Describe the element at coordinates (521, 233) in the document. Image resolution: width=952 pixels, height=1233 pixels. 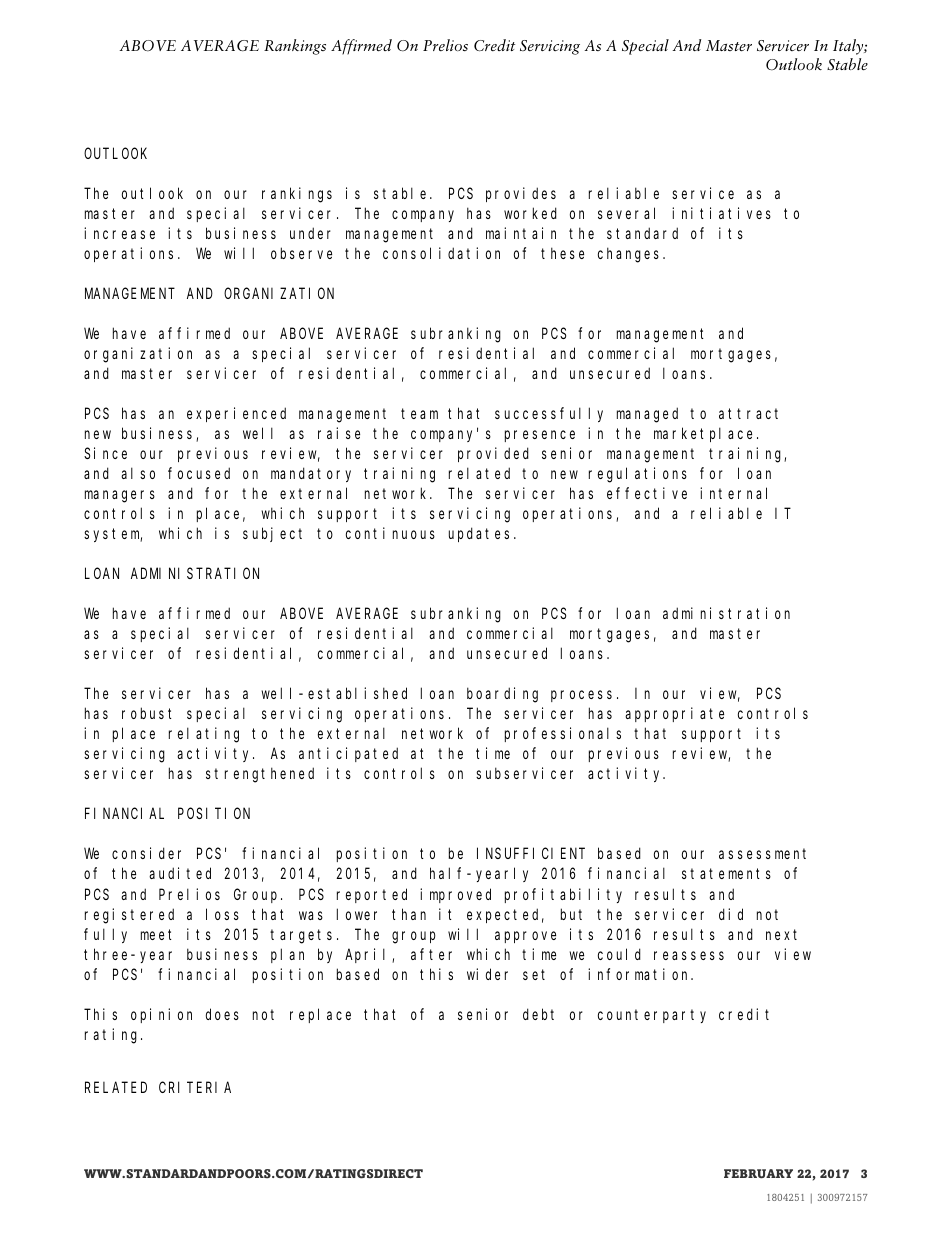
I see `maintain` at that location.
